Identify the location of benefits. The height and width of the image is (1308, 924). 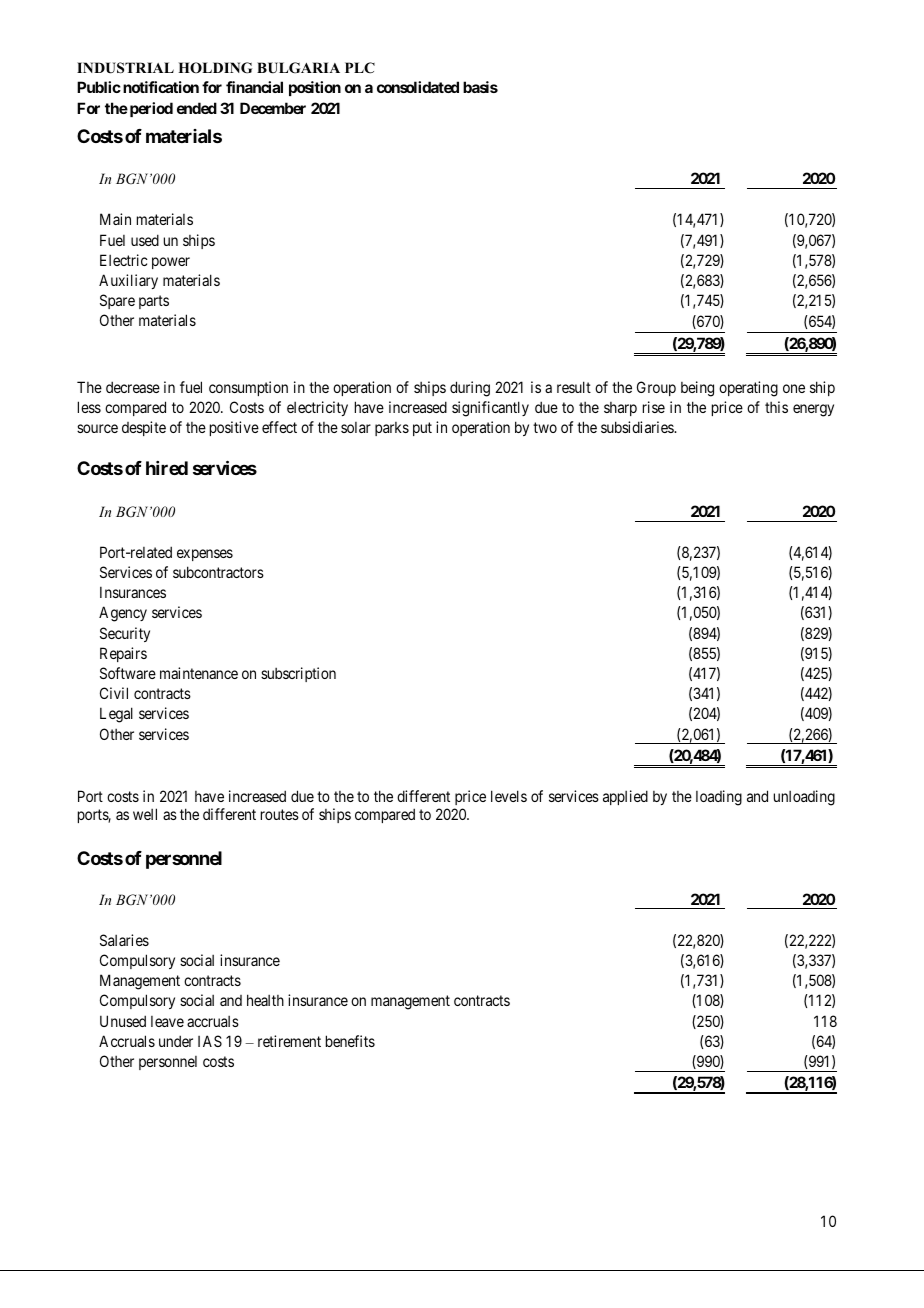
(350, 1041).
